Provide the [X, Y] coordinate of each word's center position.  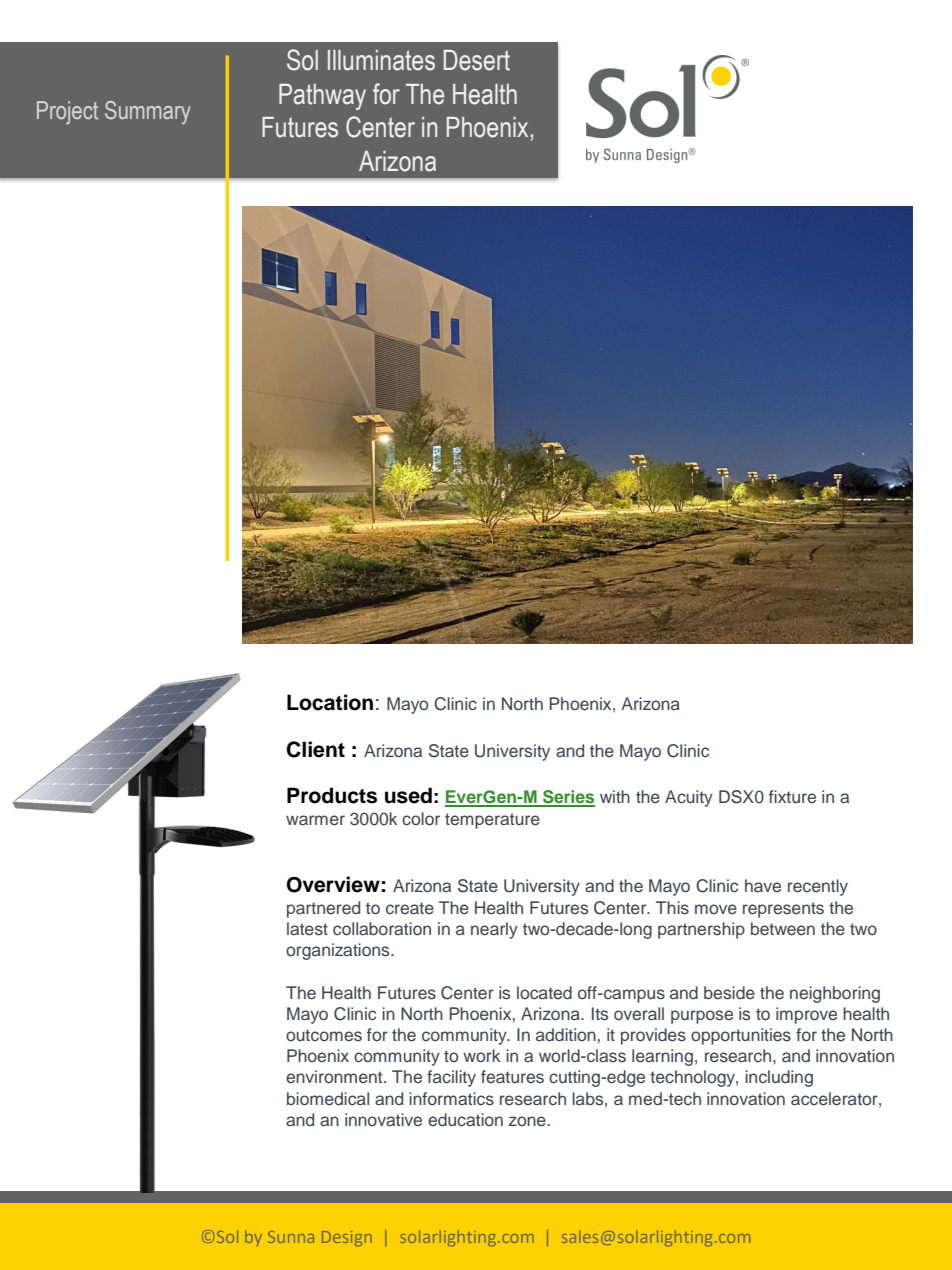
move [716, 909]
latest [307, 929]
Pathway [322, 97]
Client [316, 749]
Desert [477, 60]
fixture [792, 796]
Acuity [689, 798]
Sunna [291, 1237]
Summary [148, 112]
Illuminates [381, 60]
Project [67, 113]
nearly [494, 930]
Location [330, 702]
